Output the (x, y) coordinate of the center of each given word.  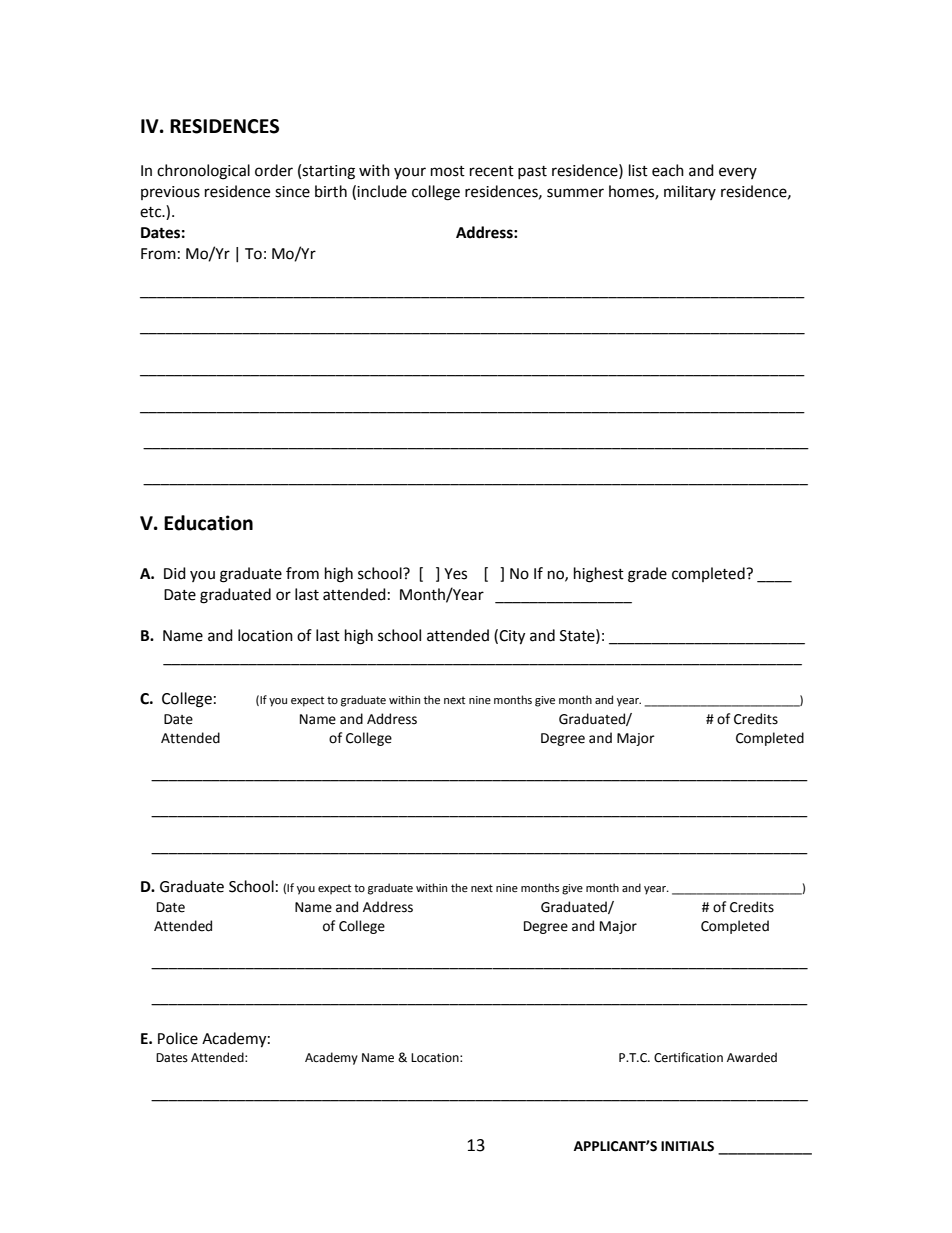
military (690, 192)
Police (178, 1038)
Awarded (752, 1057)
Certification (688, 1057)
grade (647, 575)
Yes (455, 574)
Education (208, 523)
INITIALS (687, 1146)
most (448, 171)
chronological (203, 172)
